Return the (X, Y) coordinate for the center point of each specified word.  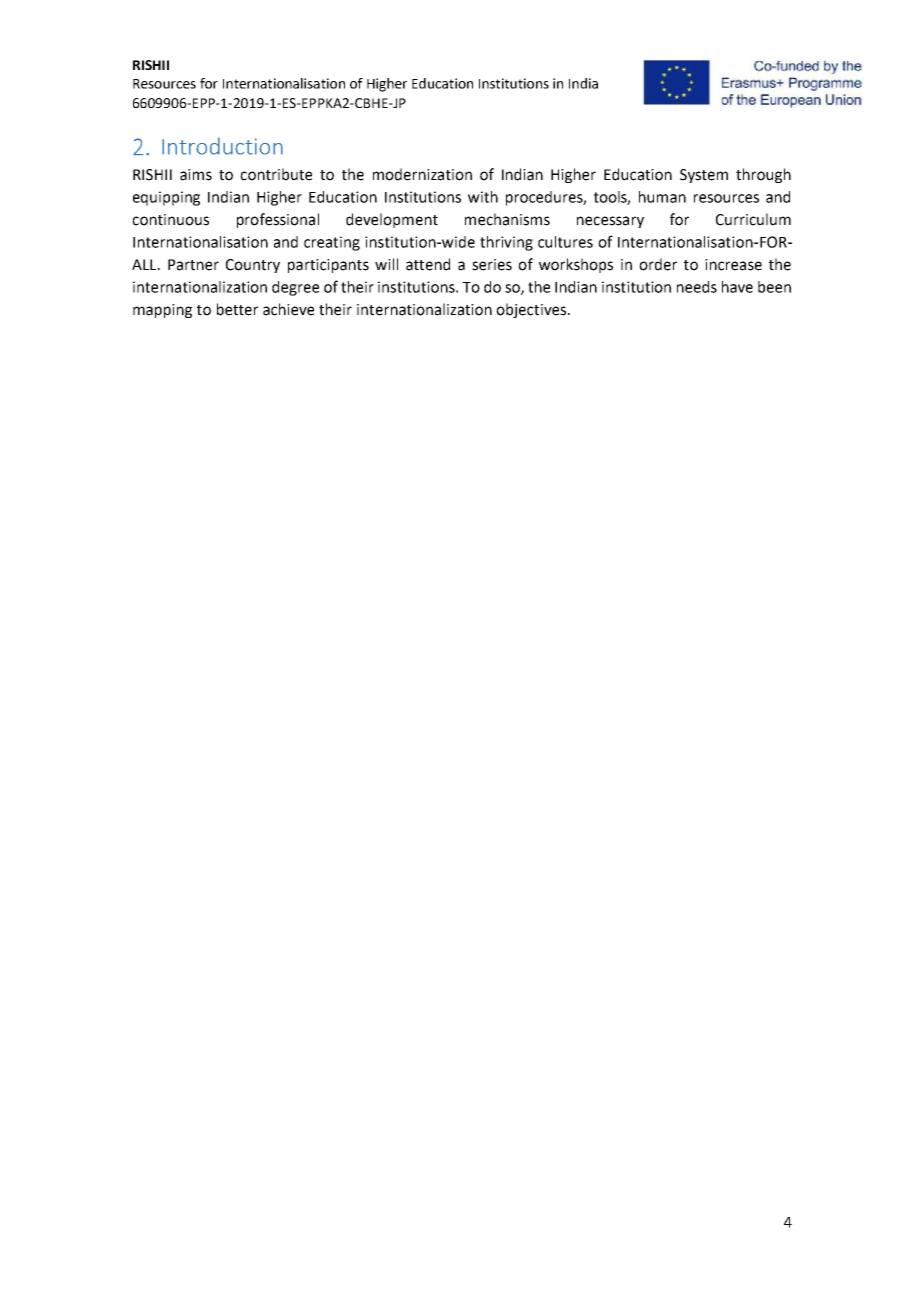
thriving (506, 243)
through (763, 175)
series (492, 265)
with (483, 197)
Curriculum (753, 219)
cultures (565, 242)
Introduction (222, 146)
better (237, 309)
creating (332, 243)
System (704, 176)
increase (733, 265)
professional (278, 220)
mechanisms (507, 219)
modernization (422, 174)
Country (253, 266)
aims (196, 175)
